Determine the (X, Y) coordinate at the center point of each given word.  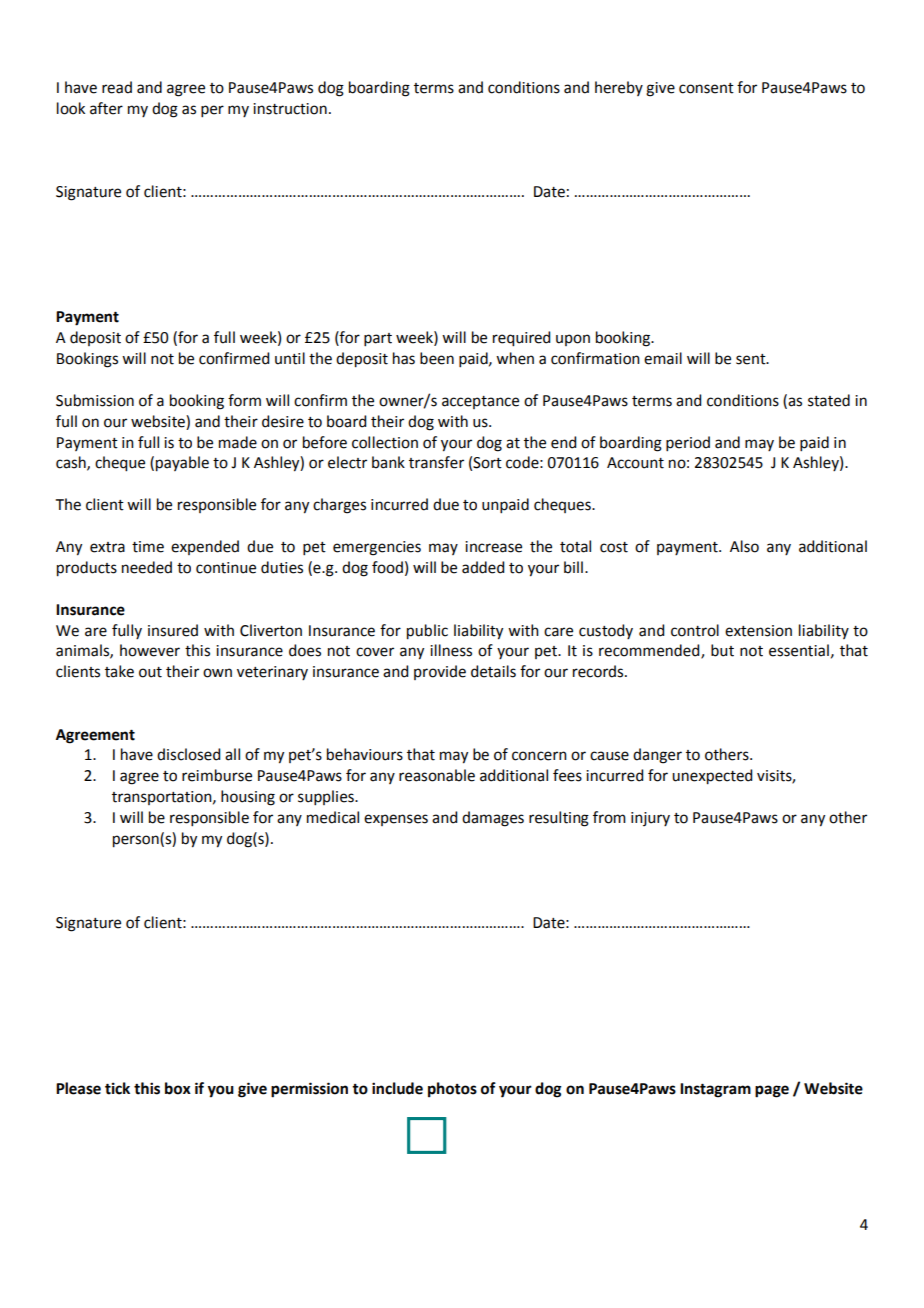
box (178, 1088)
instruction (290, 109)
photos (452, 1090)
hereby (619, 88)
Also (744, 546)
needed (147, 567)
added (483, 567)
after (106, 108)
